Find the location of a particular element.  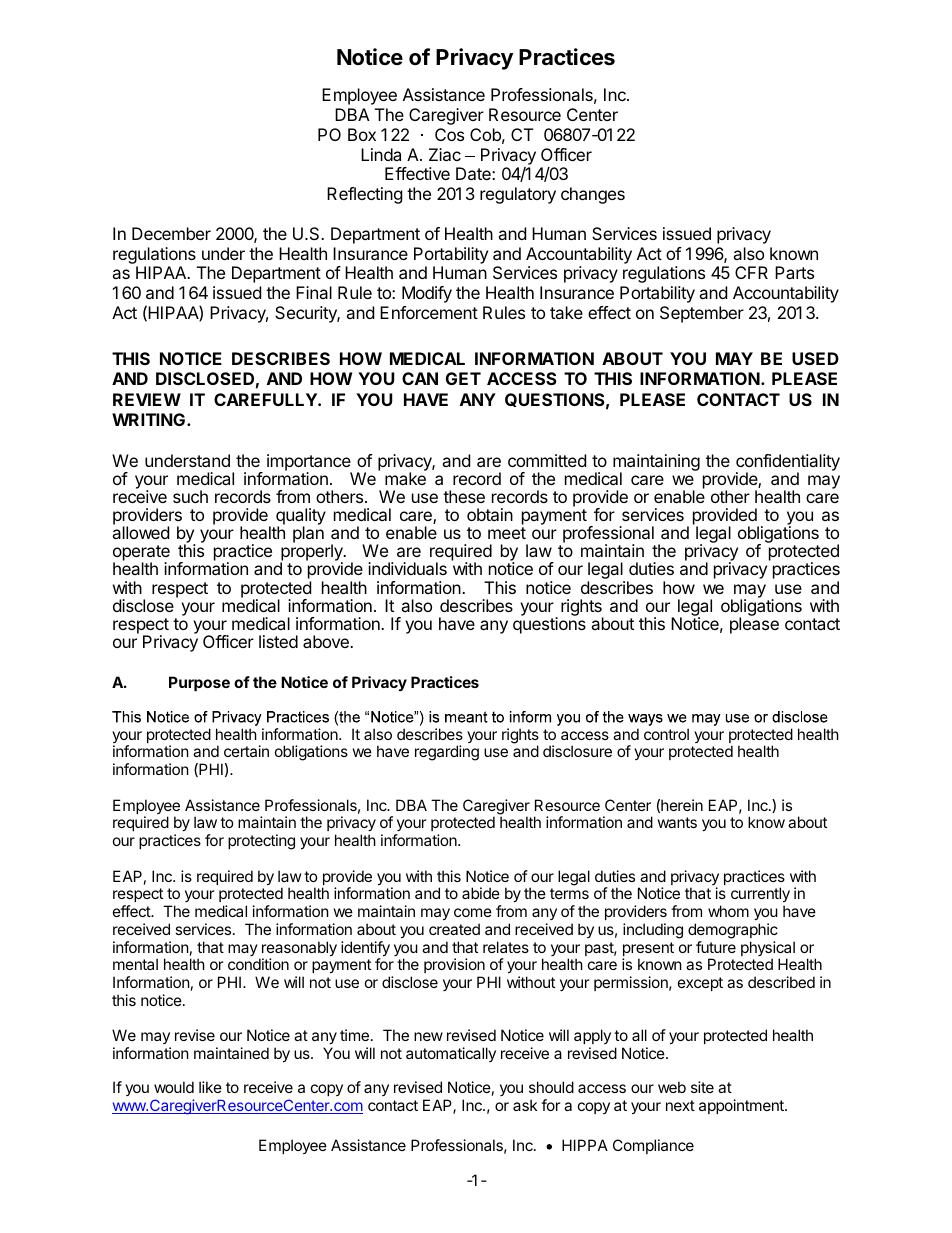

appointment is located at coordinates (742, 1106).
